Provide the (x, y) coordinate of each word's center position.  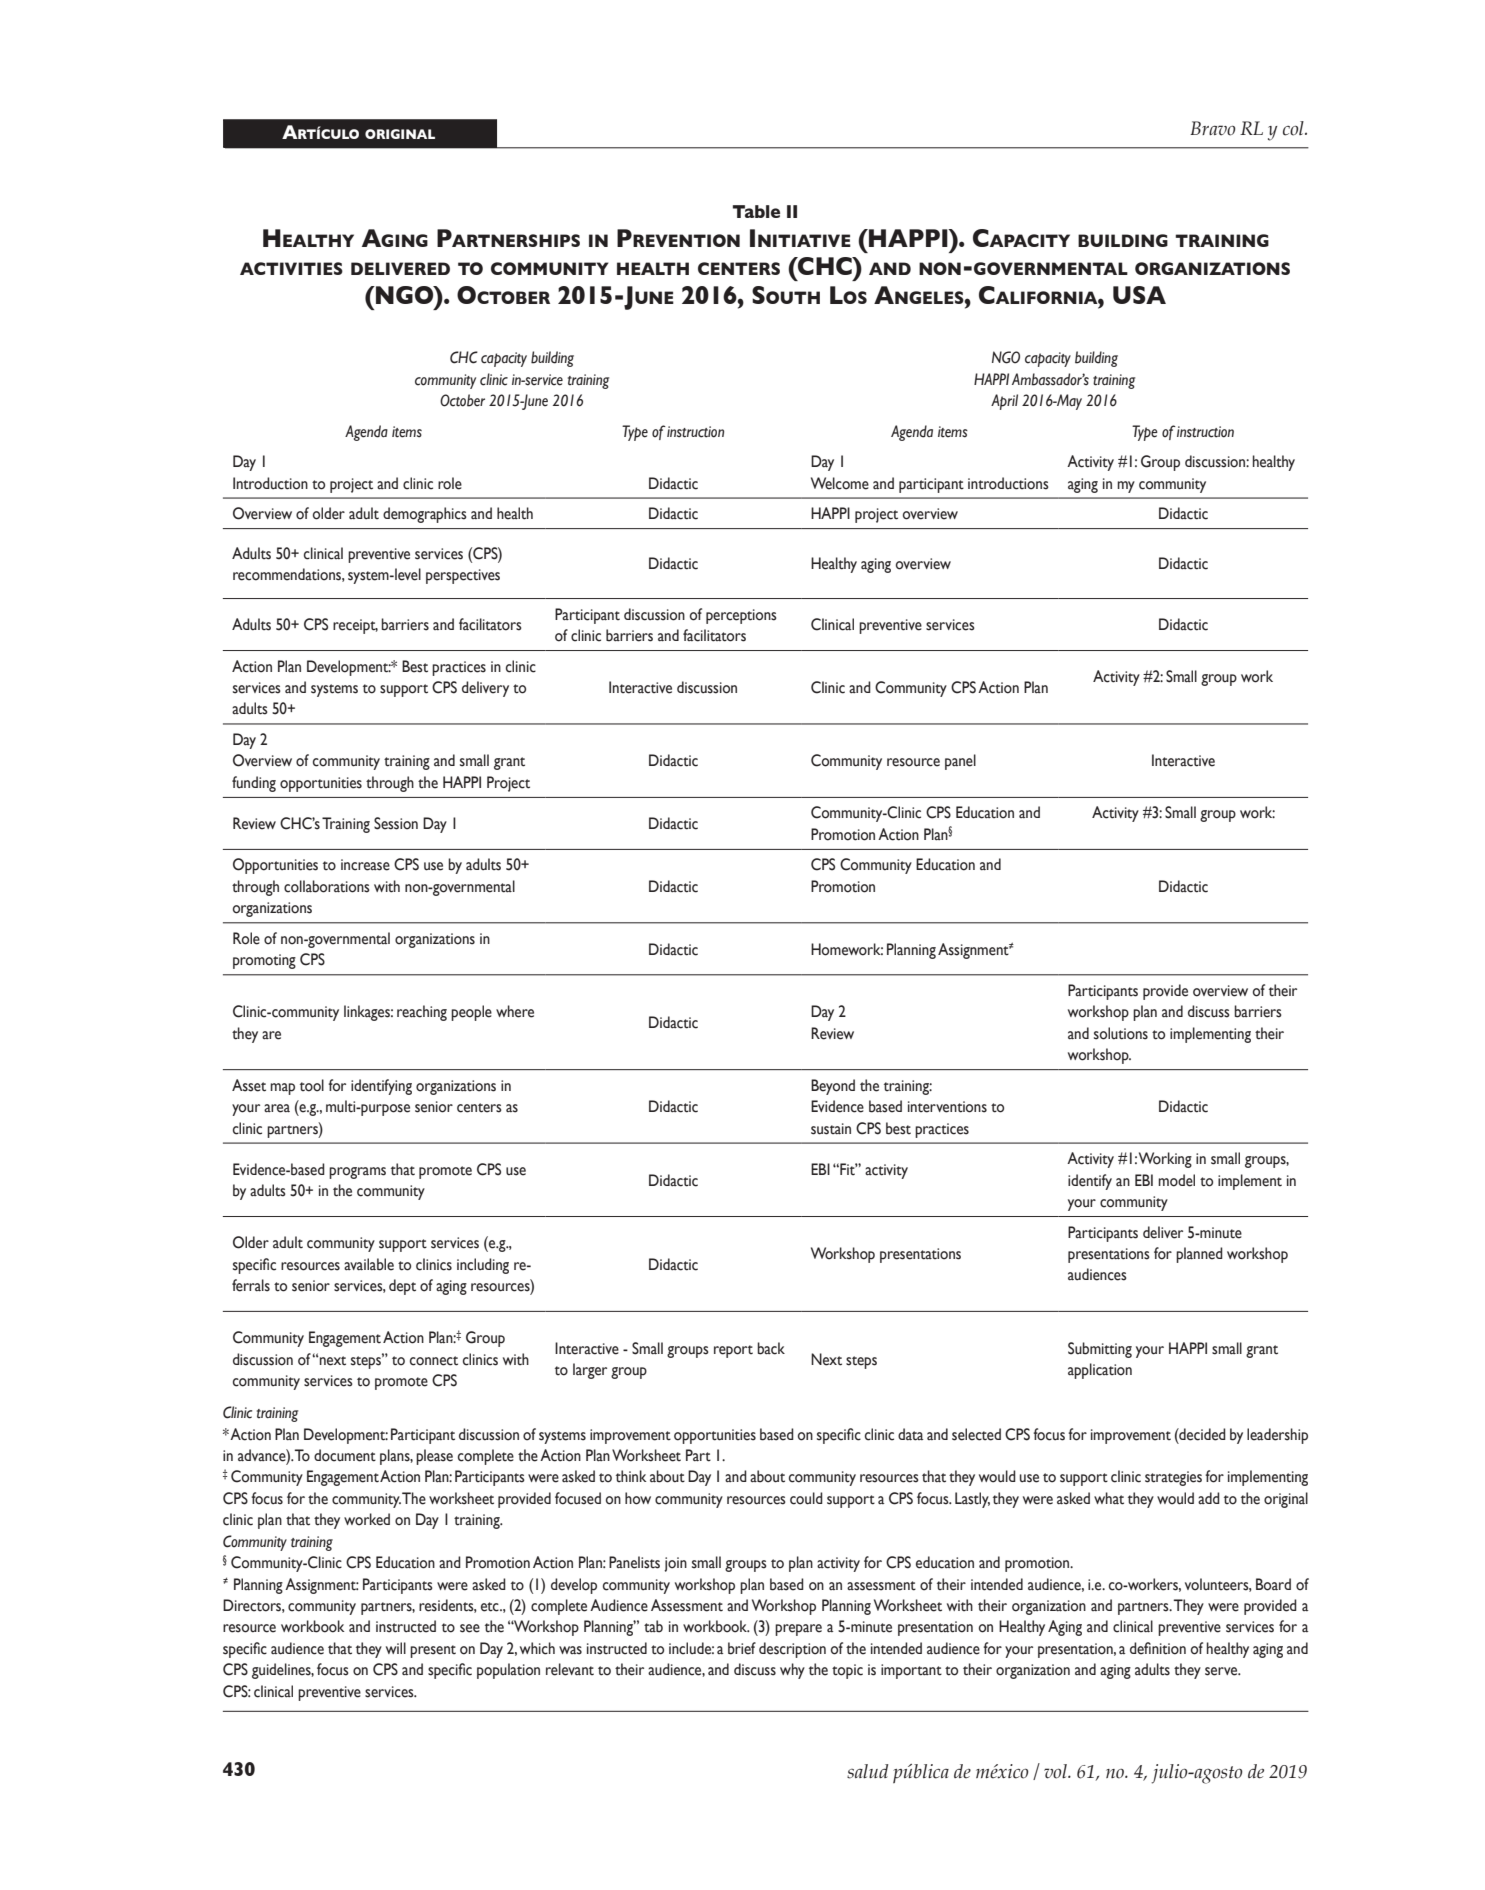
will (396, 1648)
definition (1158, 1648)
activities (291, 268)
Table (756, 211)
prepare (798, 1630)
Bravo (1213, 128)
